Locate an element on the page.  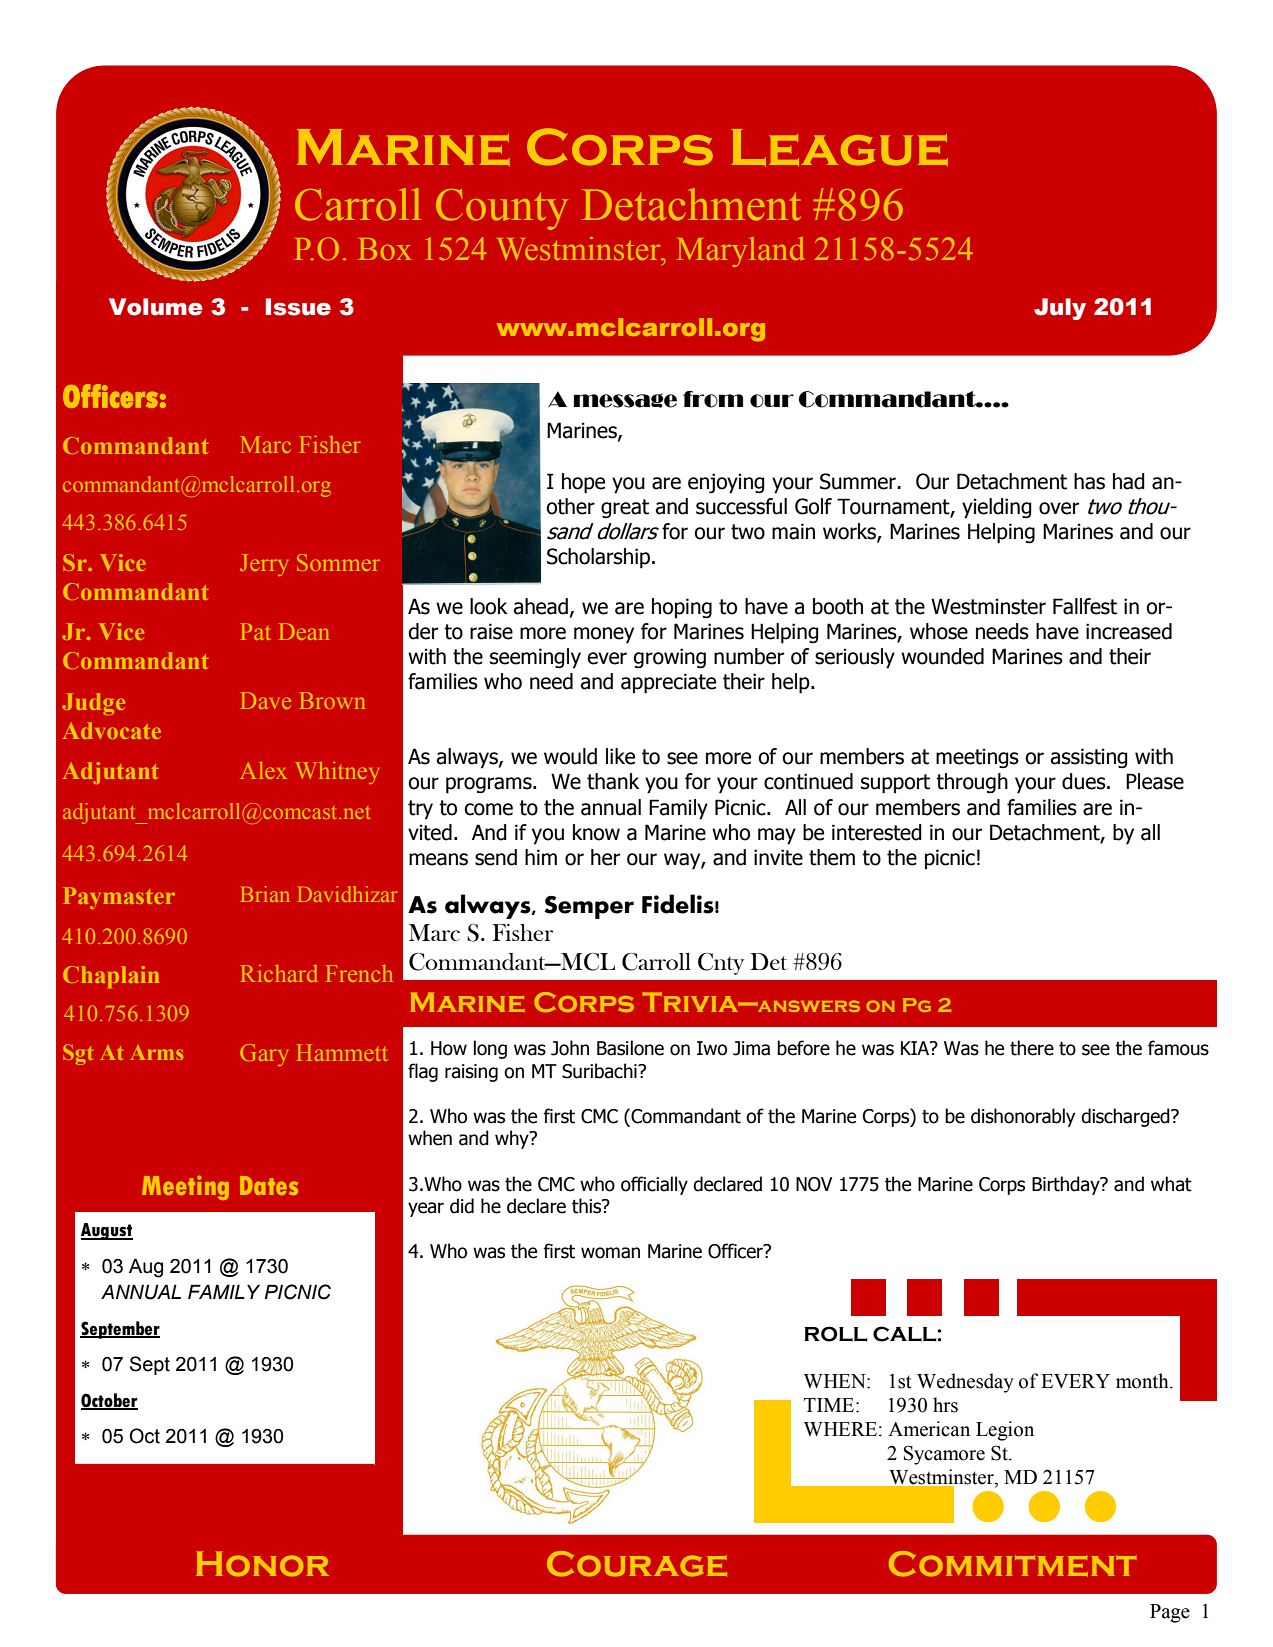
Semper is located at coordinates (589, 907).
